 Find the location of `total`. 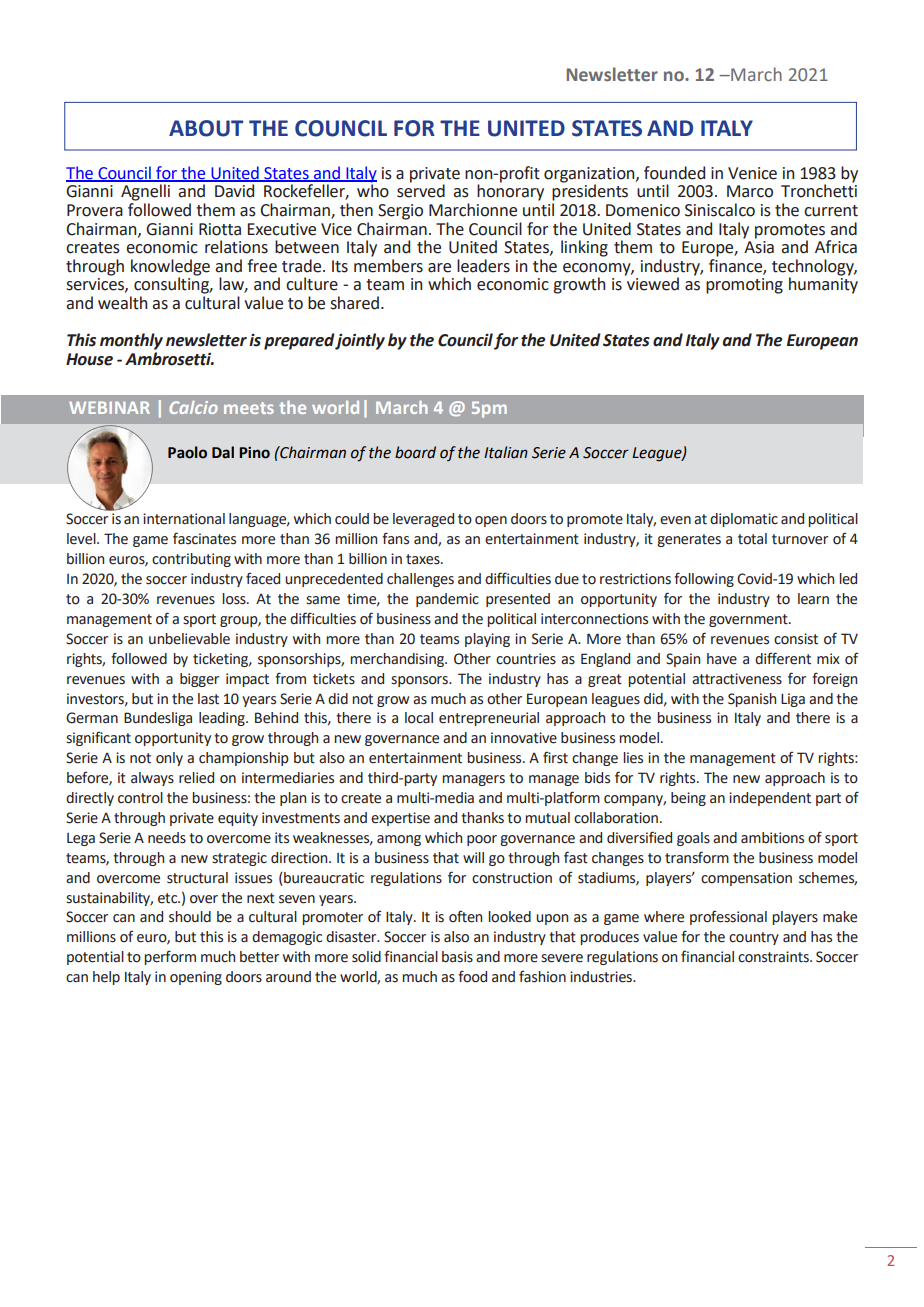

total is located at coordinates (752, 539).
